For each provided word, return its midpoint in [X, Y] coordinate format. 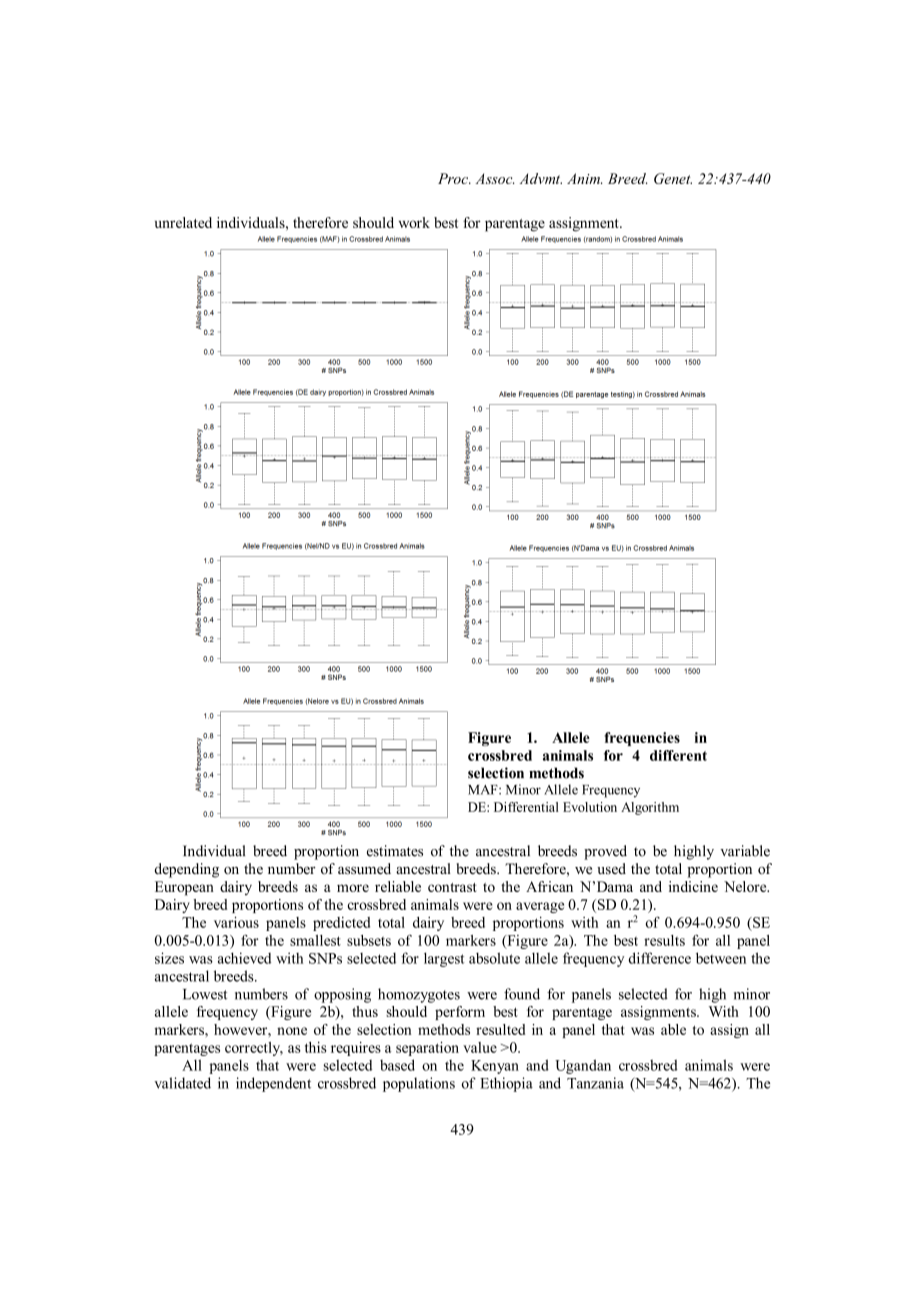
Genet [673, 178]
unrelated [183, 222]
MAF [484, 790]
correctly [254, 1049]
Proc [454, 178]
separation [427, 1049]
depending [186, 870]
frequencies [642, 739]
